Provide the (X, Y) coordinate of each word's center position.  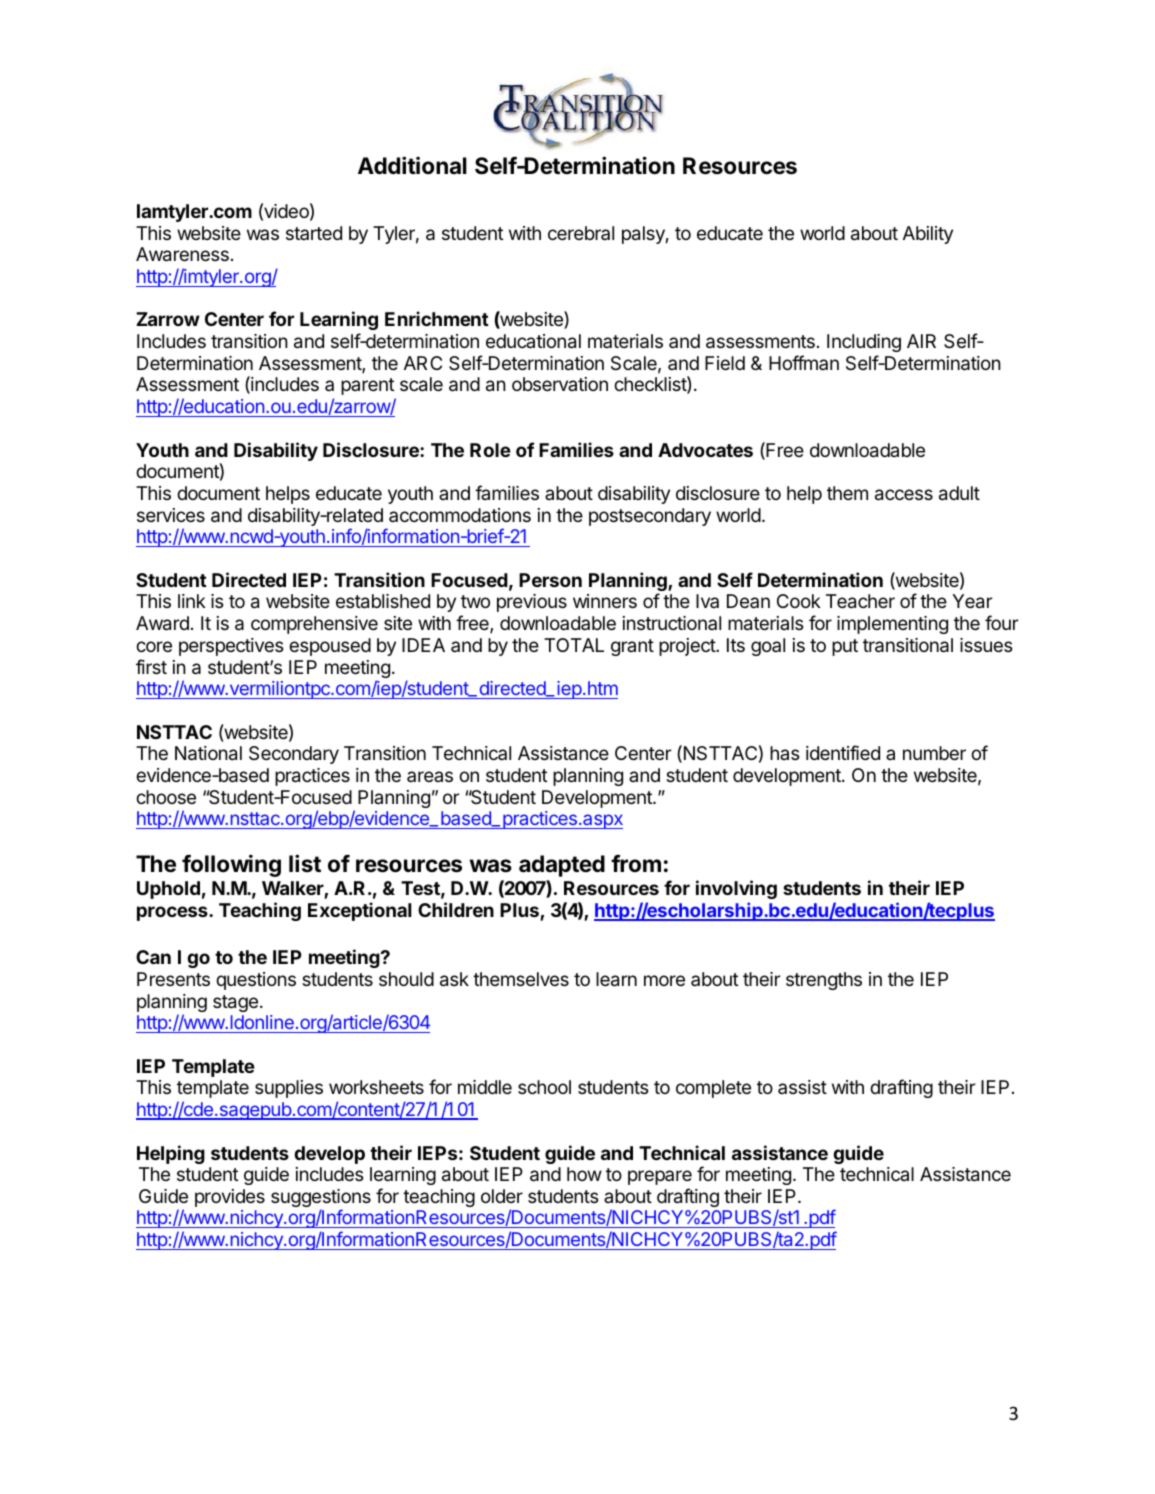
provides (230, 1198)
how (584, 1174)
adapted (562, 866)
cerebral (581, 233)
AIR (921, 341)
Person (550, 580)
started (314, 233)
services (171, 515)
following (231, 865)
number (934, 753)
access (904, 495)
